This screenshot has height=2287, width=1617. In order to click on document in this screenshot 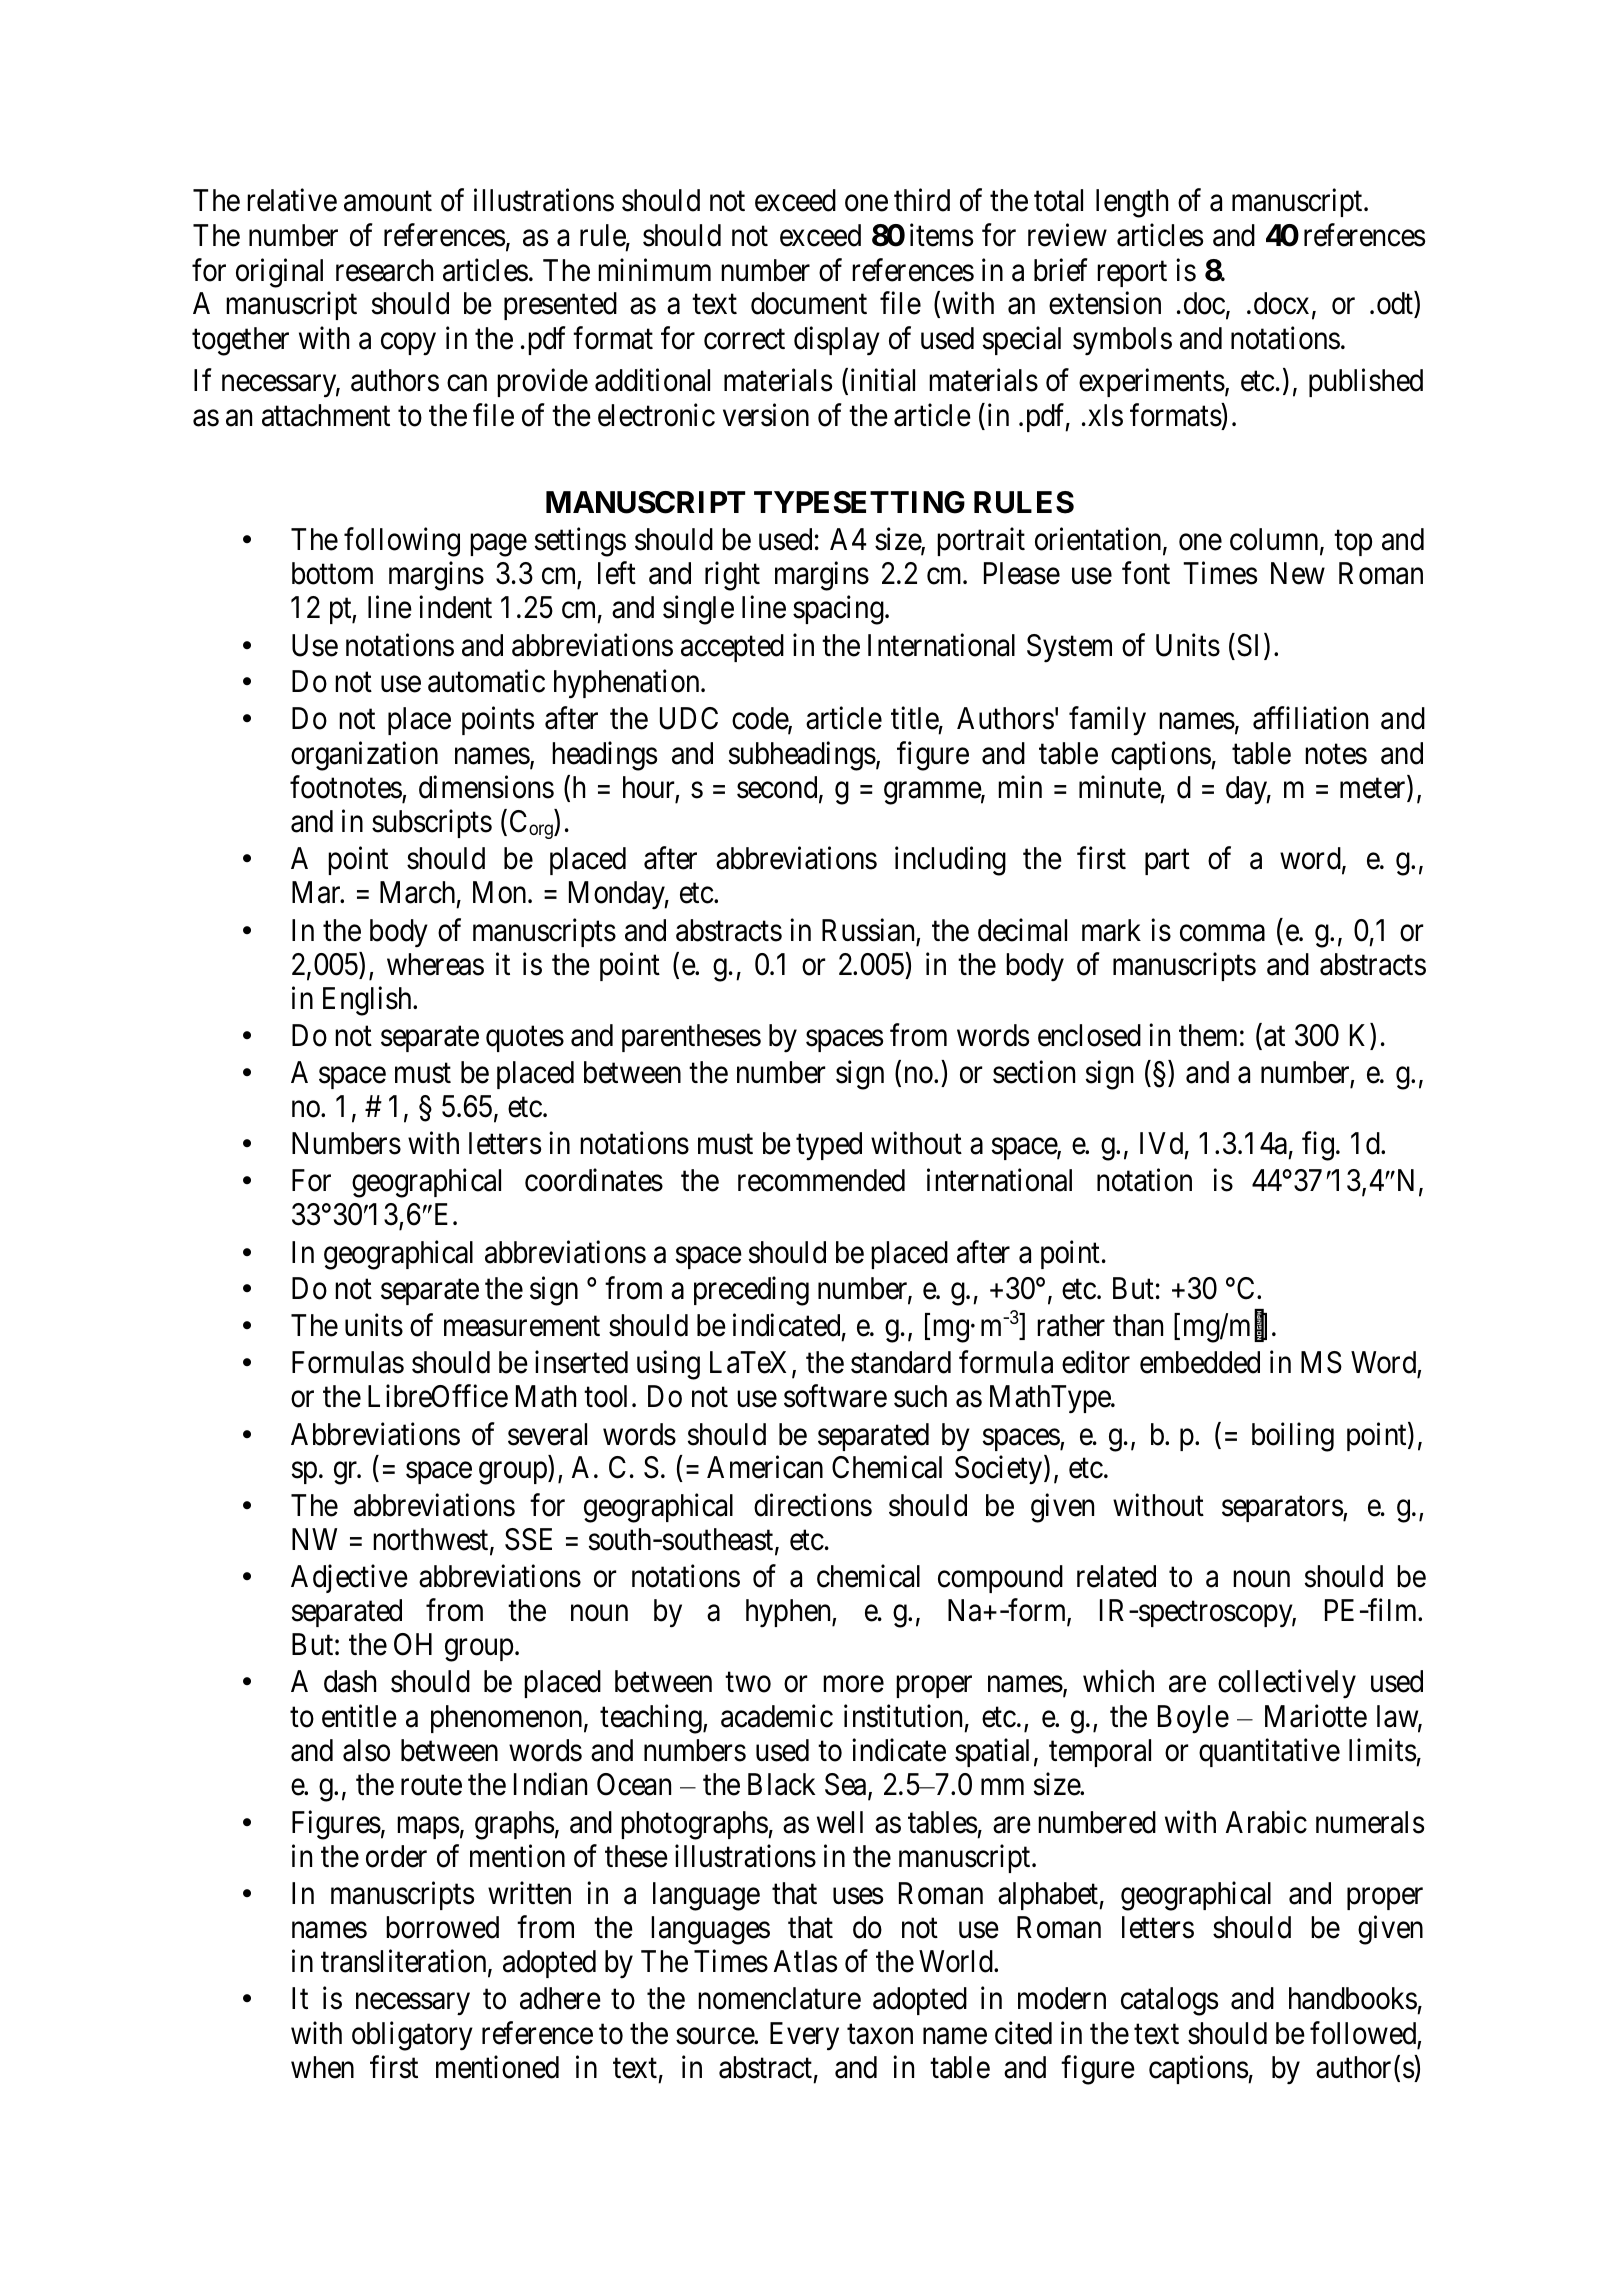, I will do `click(809, 303)`.
